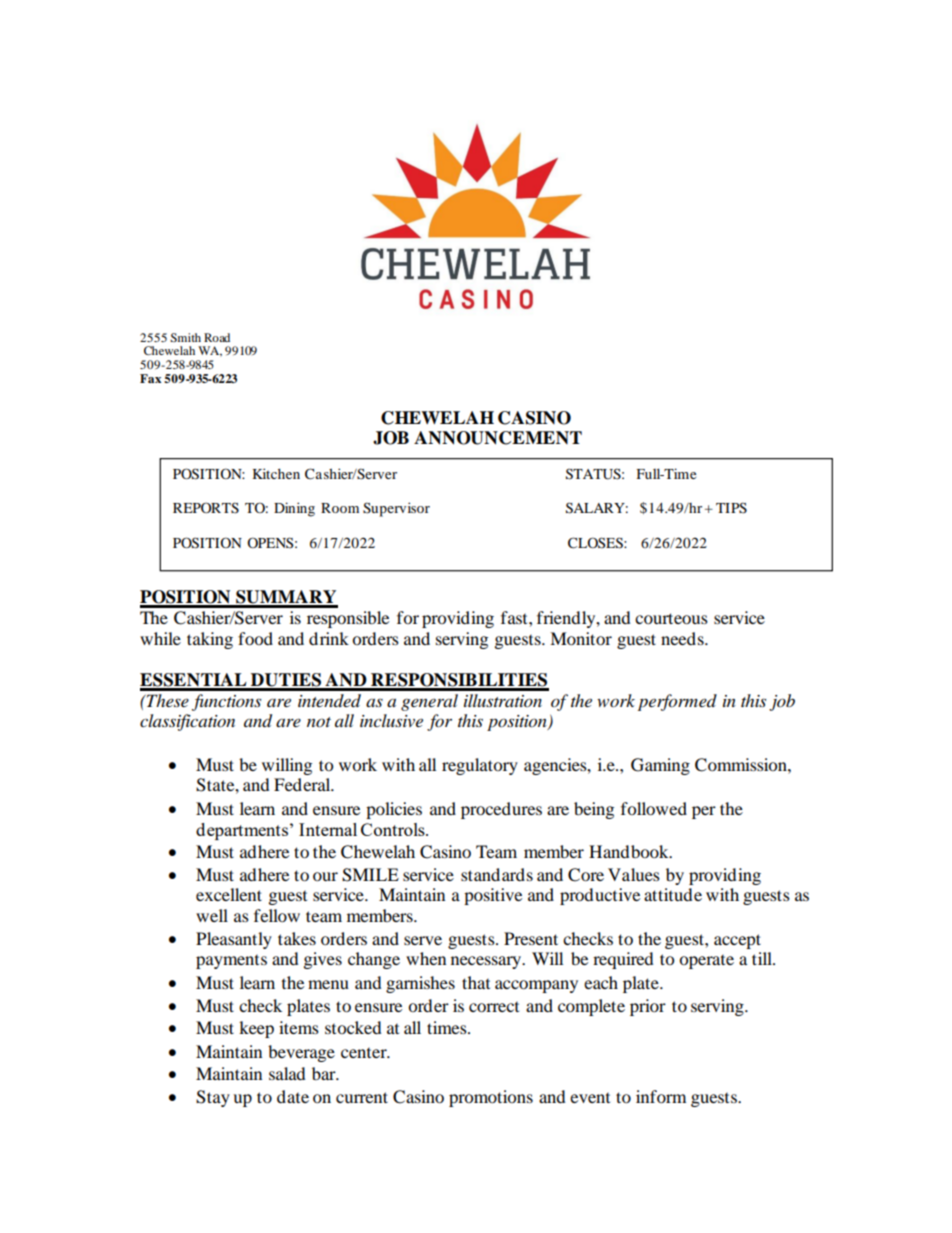  I want to click on excellent, so click(229, 894).
